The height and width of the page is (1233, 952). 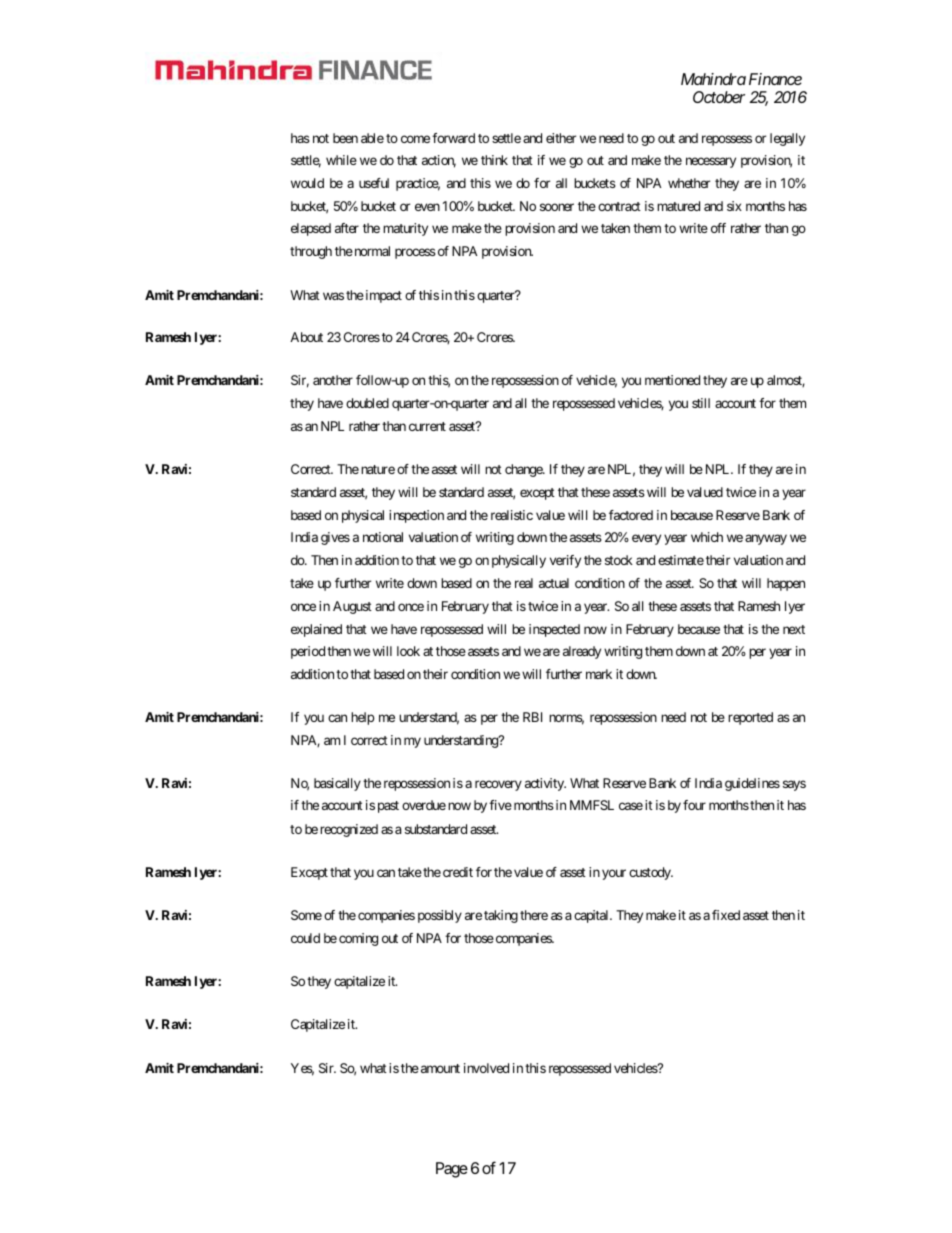 What do you see at coordinates (718, 228) in the page?
I see `off` at bounding box center [718, 228].
